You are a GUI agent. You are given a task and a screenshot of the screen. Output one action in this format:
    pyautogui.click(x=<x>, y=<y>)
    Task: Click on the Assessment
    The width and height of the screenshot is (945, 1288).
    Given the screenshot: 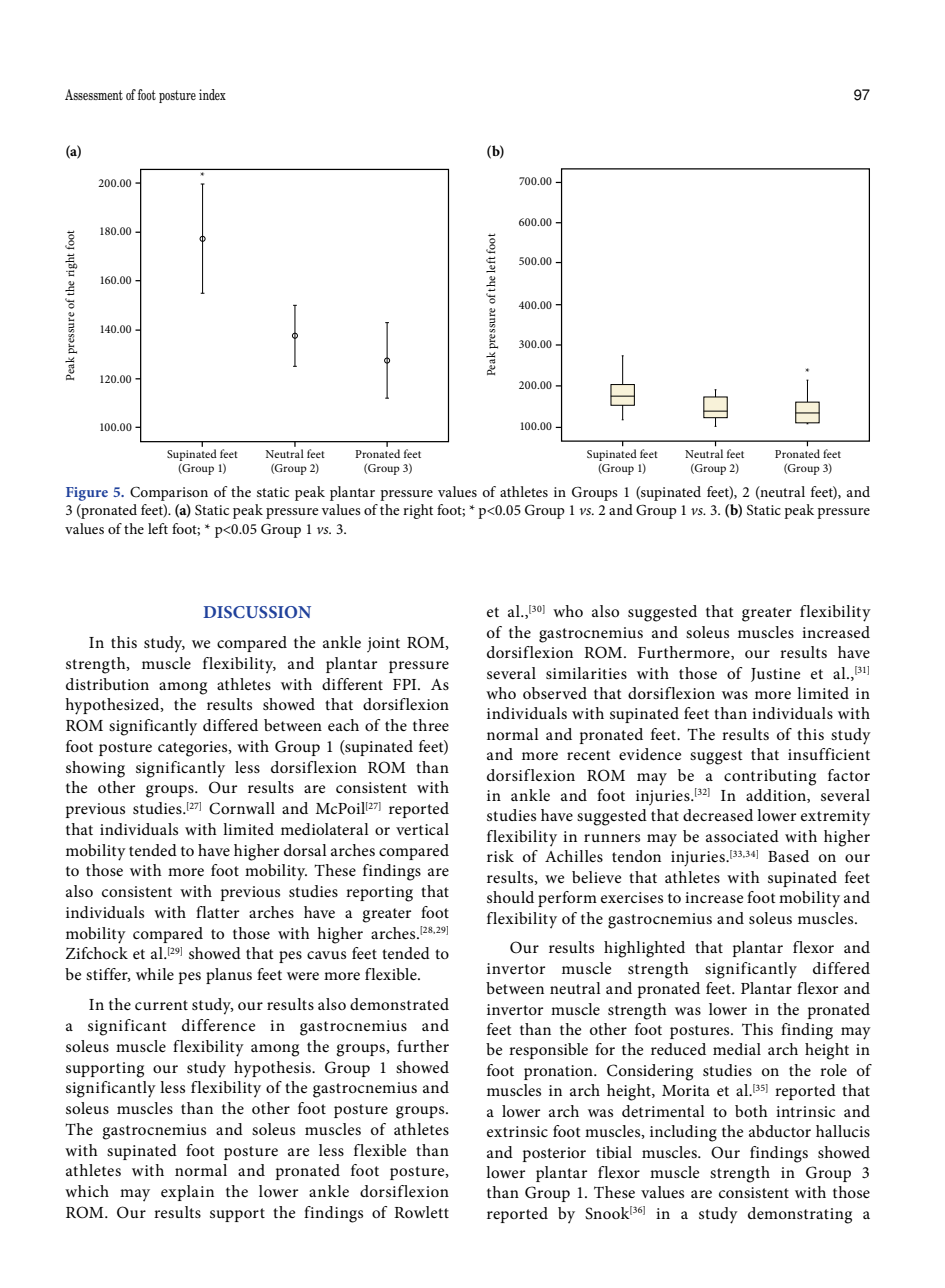 What is the action you would take?
    pyautogui.click(x=94, y=94)
